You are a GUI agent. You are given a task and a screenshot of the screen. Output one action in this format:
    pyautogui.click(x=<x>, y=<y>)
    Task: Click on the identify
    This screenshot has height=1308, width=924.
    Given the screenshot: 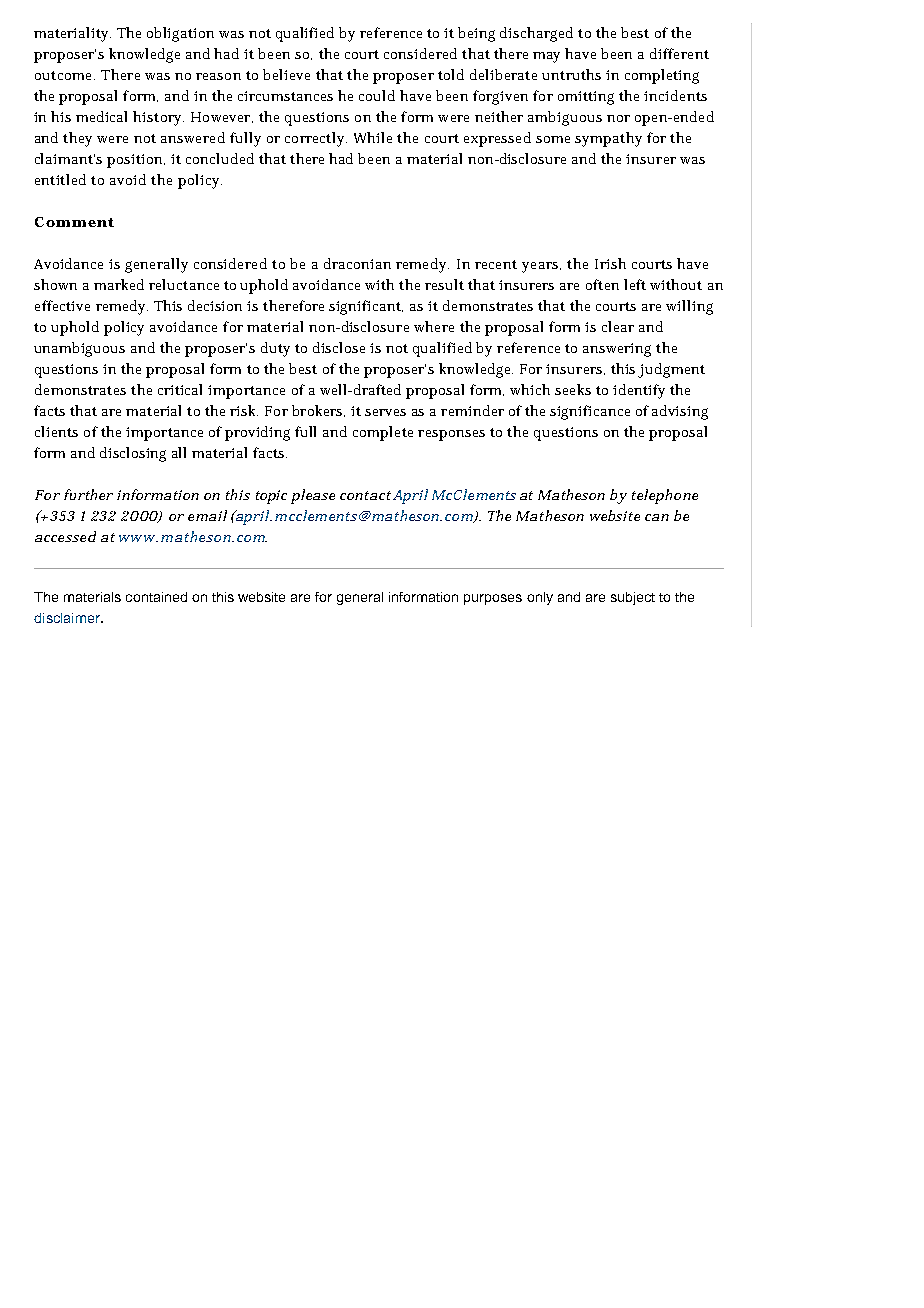 What is the action you would take?
    pyautogui.click(x=639, y=391)
